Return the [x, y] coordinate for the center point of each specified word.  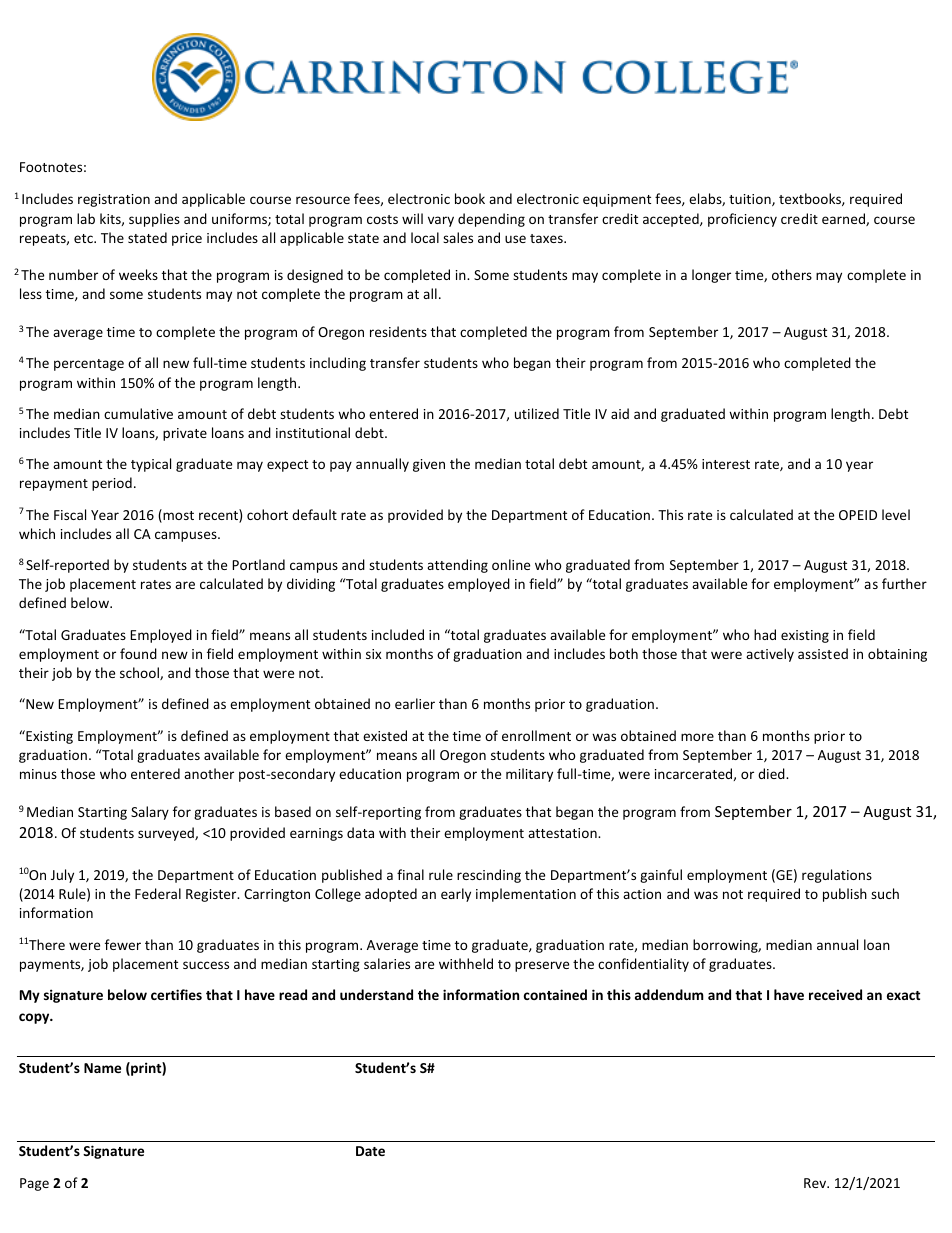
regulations [837, 876]
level [896, 514]
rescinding [489, 876]
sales [458, 237]
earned [844, 219]
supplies [154, 220]
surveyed [167, 834]
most [177, 516]
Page [34, 1184]
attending [457, 566]
